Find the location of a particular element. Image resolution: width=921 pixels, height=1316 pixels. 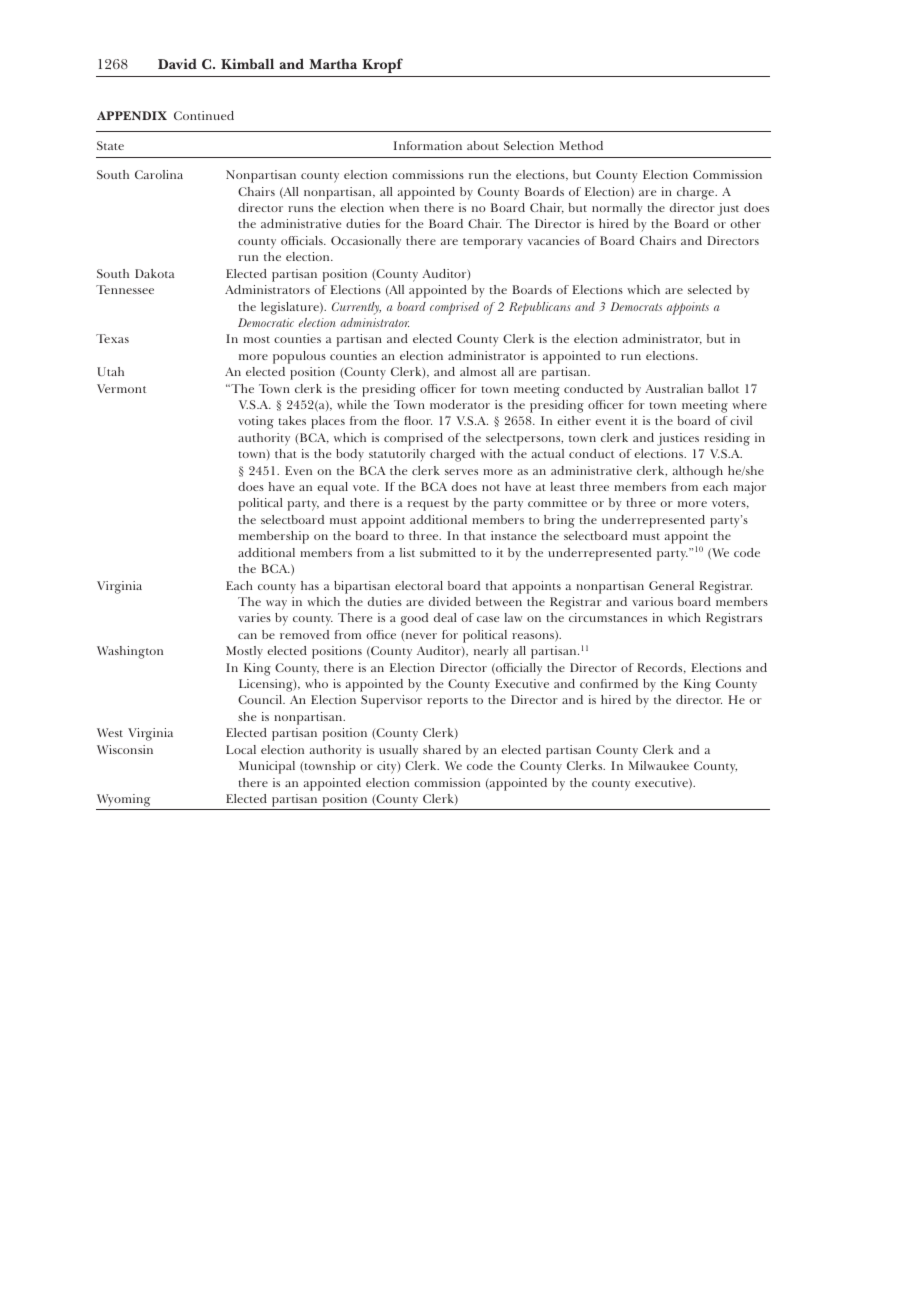

civil is located at coordinates (741, 420).
